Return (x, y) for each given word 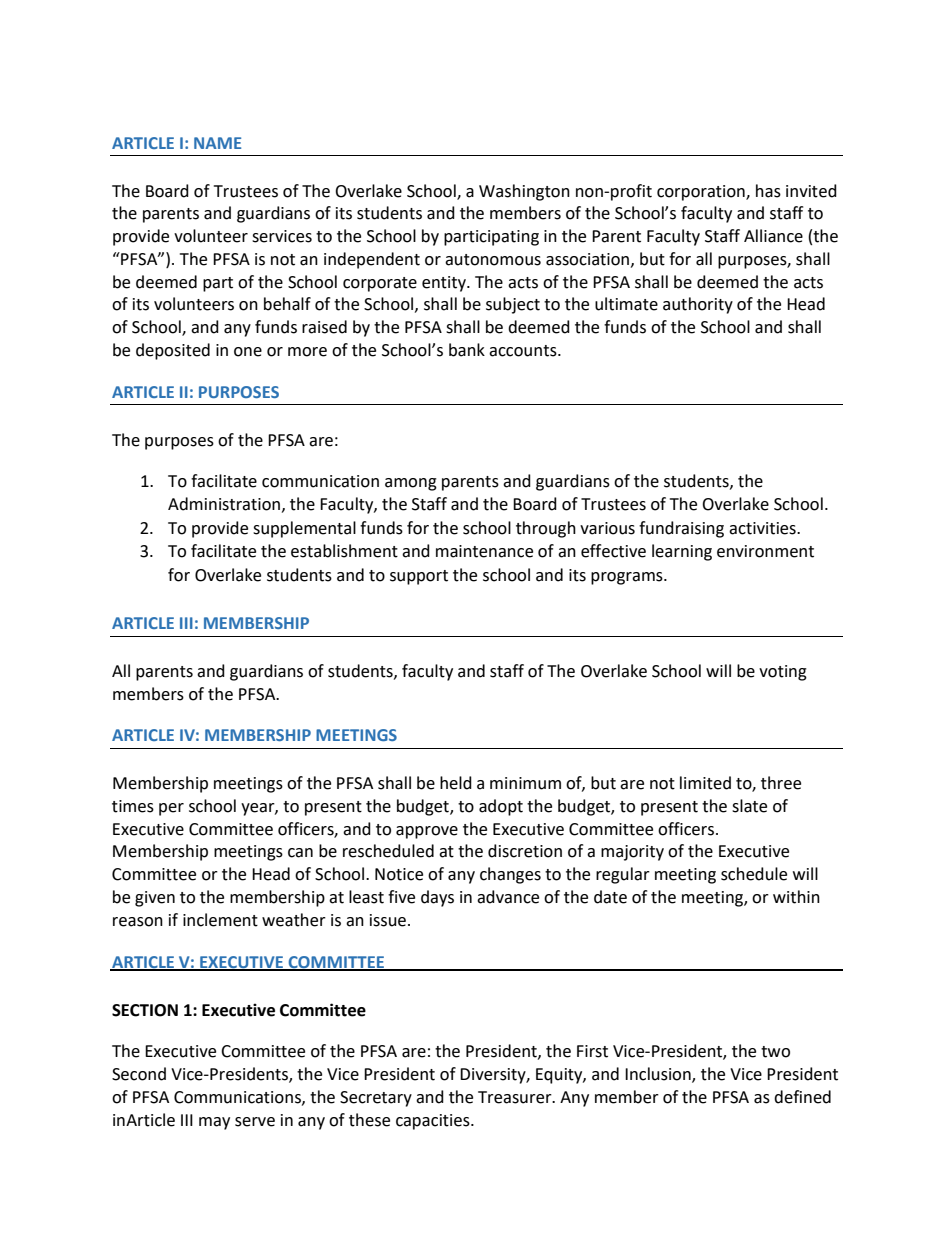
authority (698, 305)
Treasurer (516, 1097)
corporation (702, 193)
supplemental (304, 529)
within (796, 897)
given (155, 899)
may (214, 1123)
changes (510, 875)
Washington (524, 192)
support (419, 577)
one (248, 352)
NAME (217, 143)
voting (783, 673)
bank (467, 350)
